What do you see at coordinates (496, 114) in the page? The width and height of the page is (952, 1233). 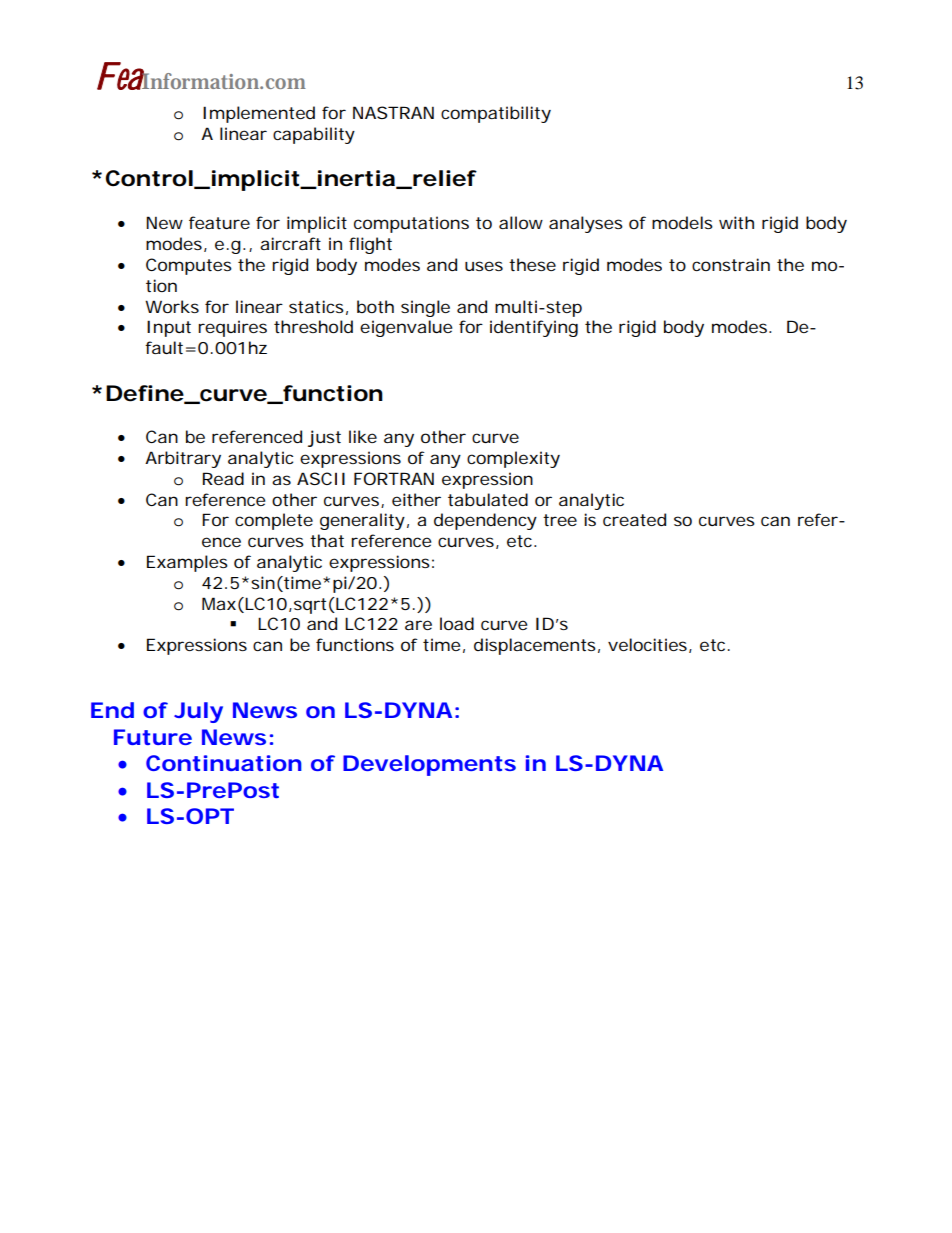 I see `compatibility` at bounding box center [496, 114].
